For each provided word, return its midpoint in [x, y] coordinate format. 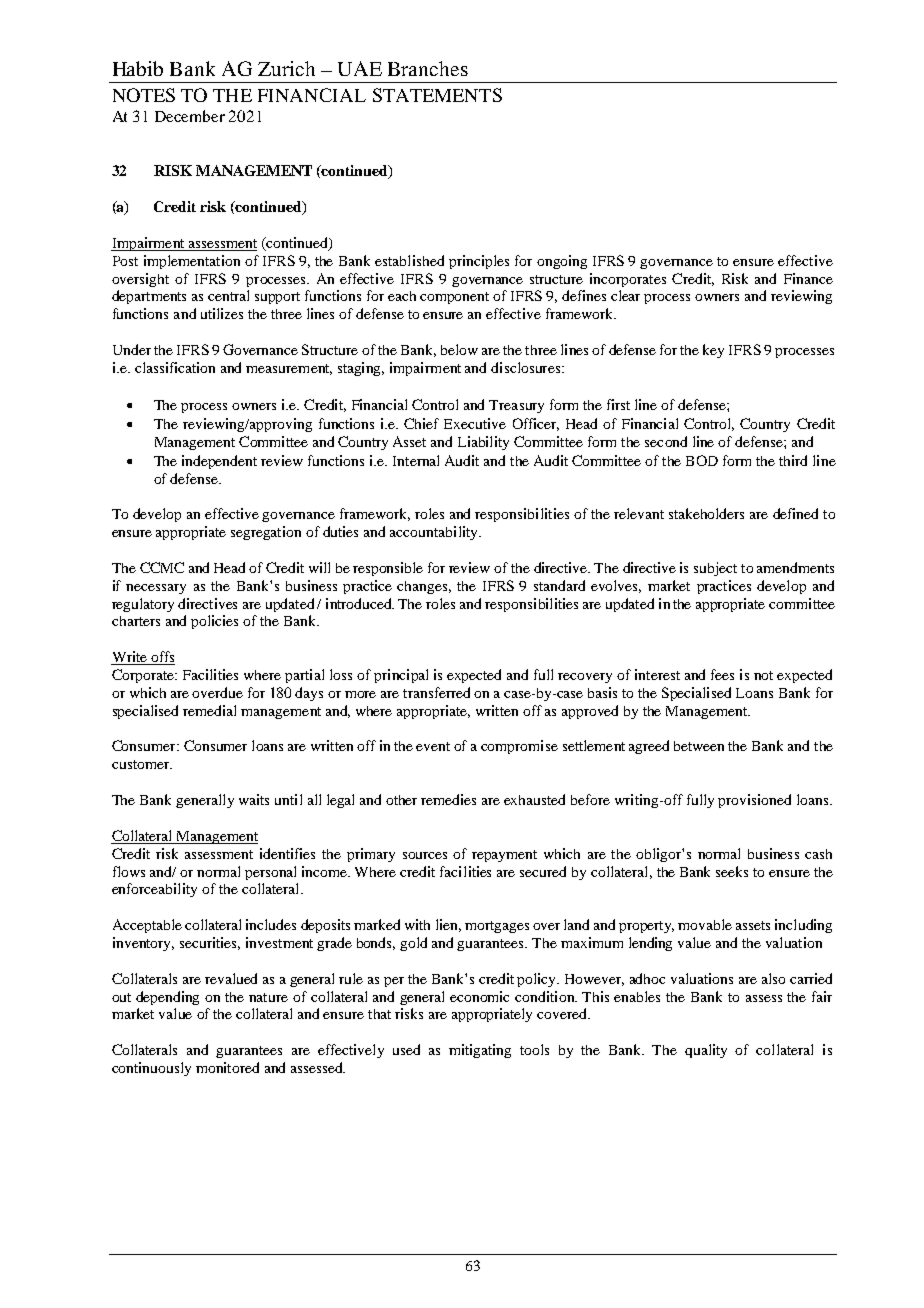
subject [715, 569]
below [459, 349]
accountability [435, 533]
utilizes [222, 313]
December [190, 116]
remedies [448, 799]
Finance [808, 278]
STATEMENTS [437, 95]
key [713, 351]
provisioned [754, 801]
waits [254, 799]
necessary [156, 589]
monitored [227, 1067]
